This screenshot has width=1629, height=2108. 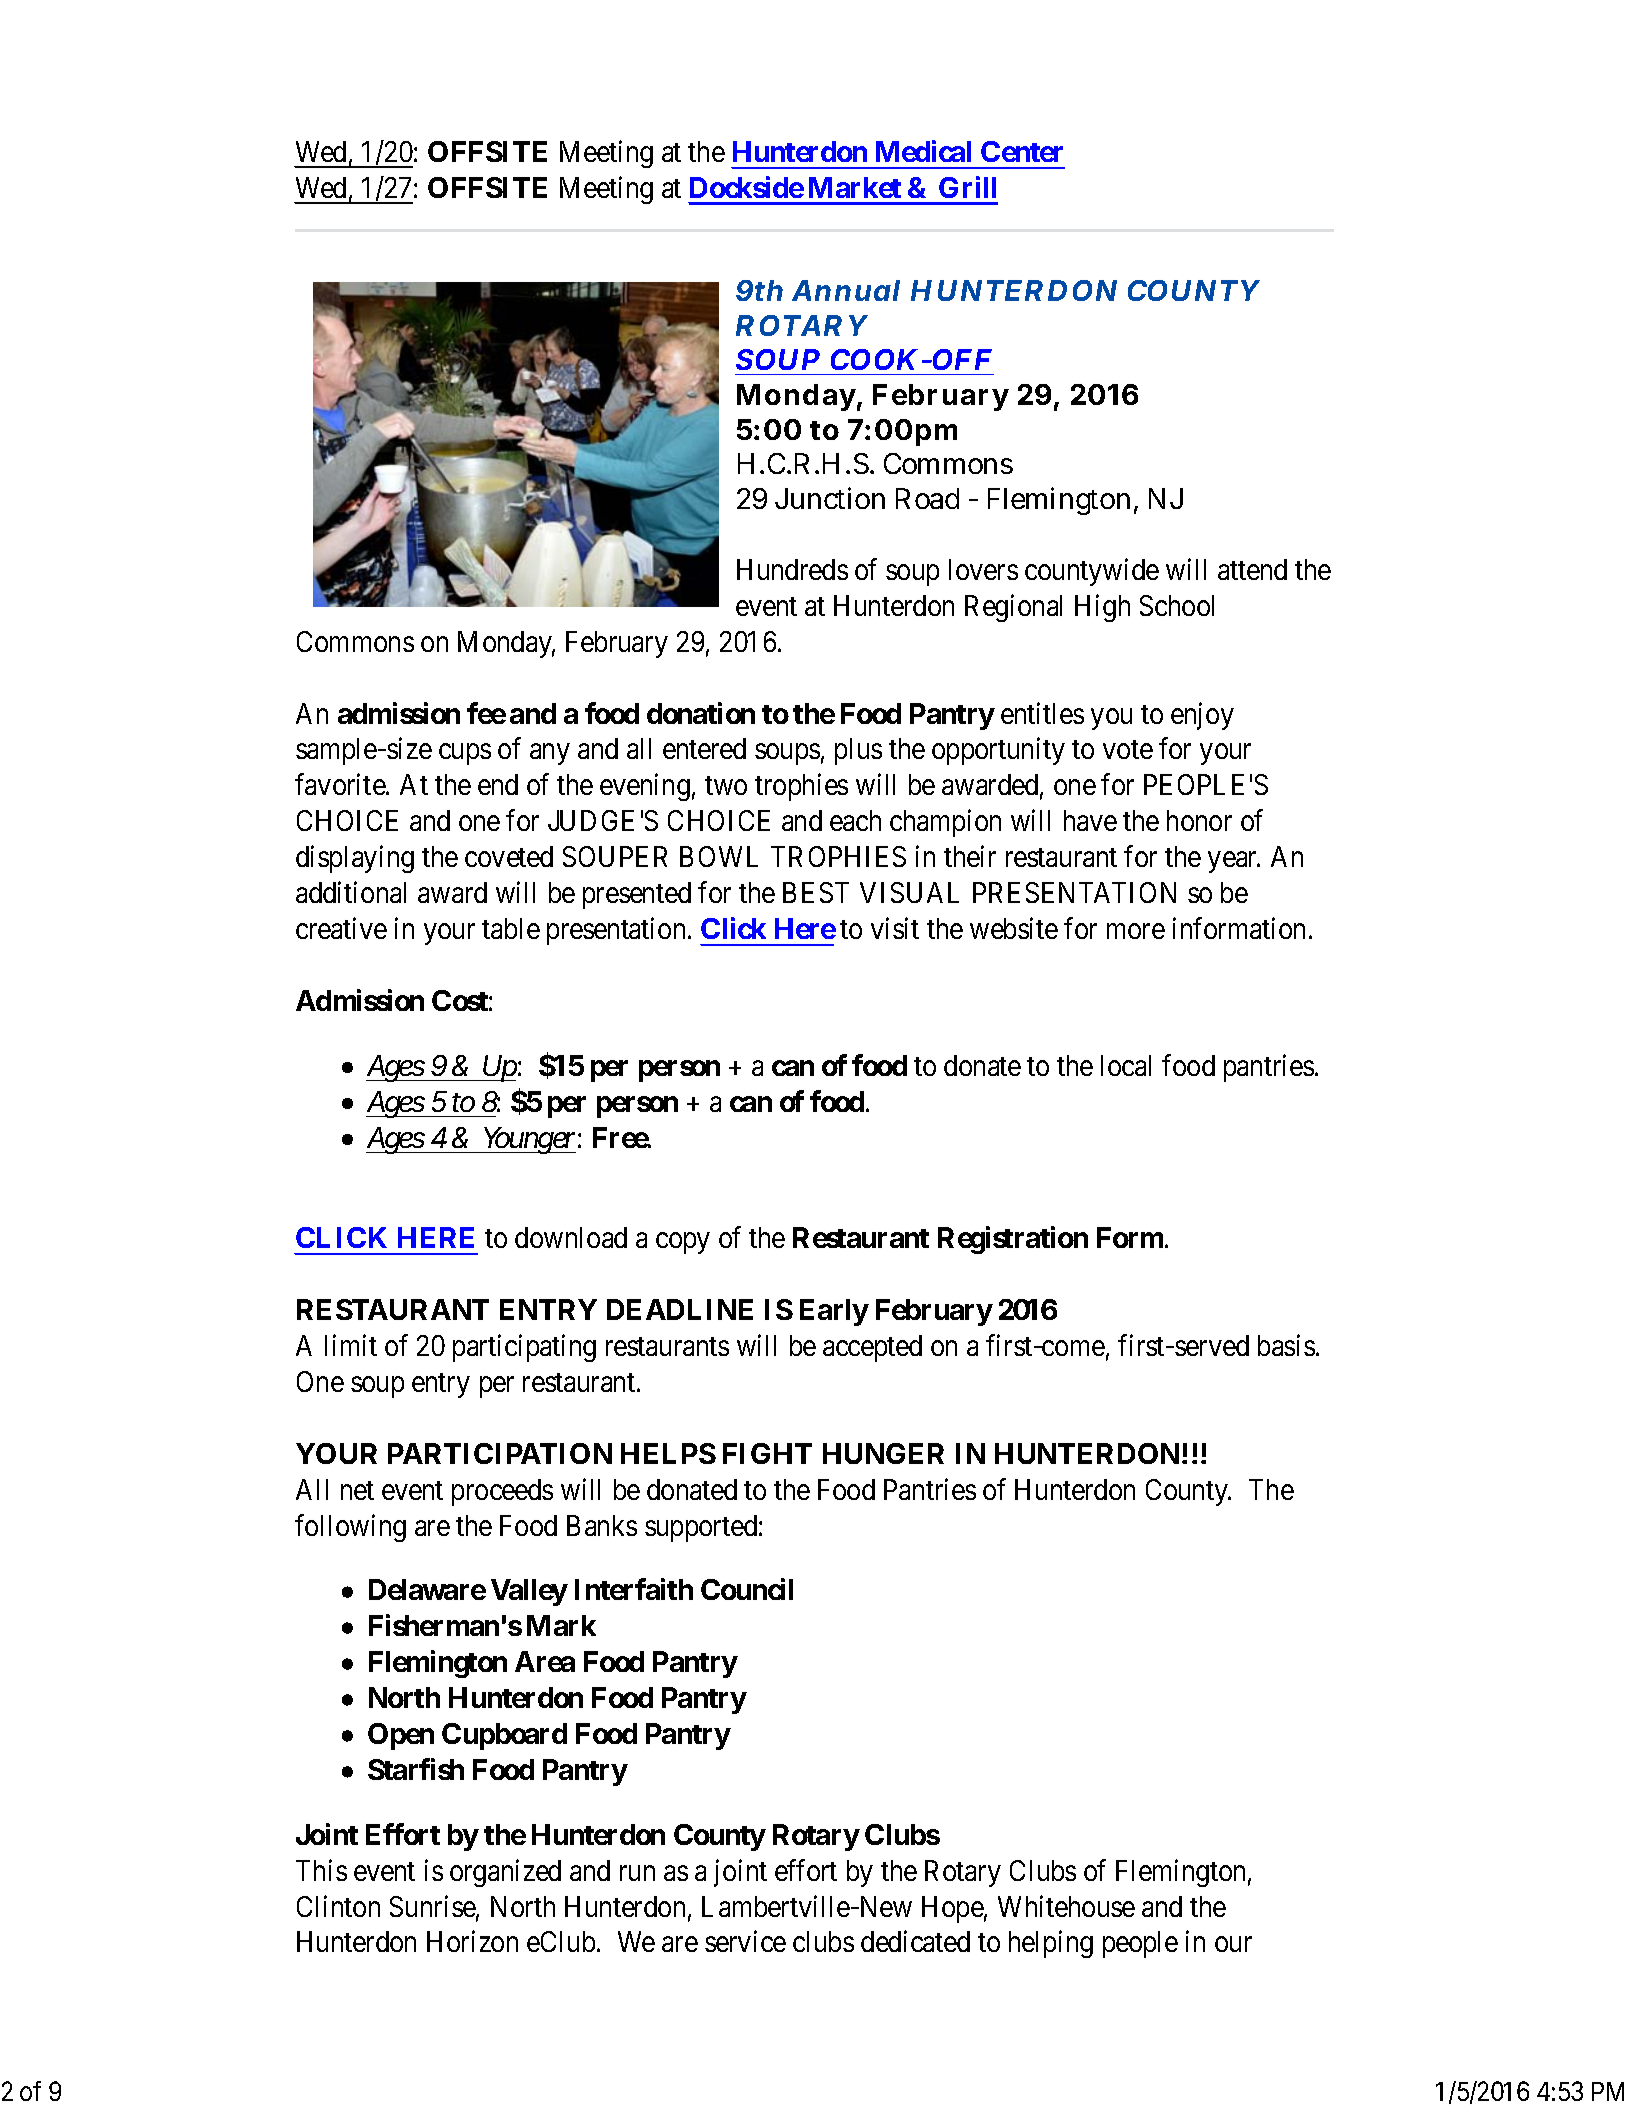 I want to click on basis, so click(x=1286, y=1345).
